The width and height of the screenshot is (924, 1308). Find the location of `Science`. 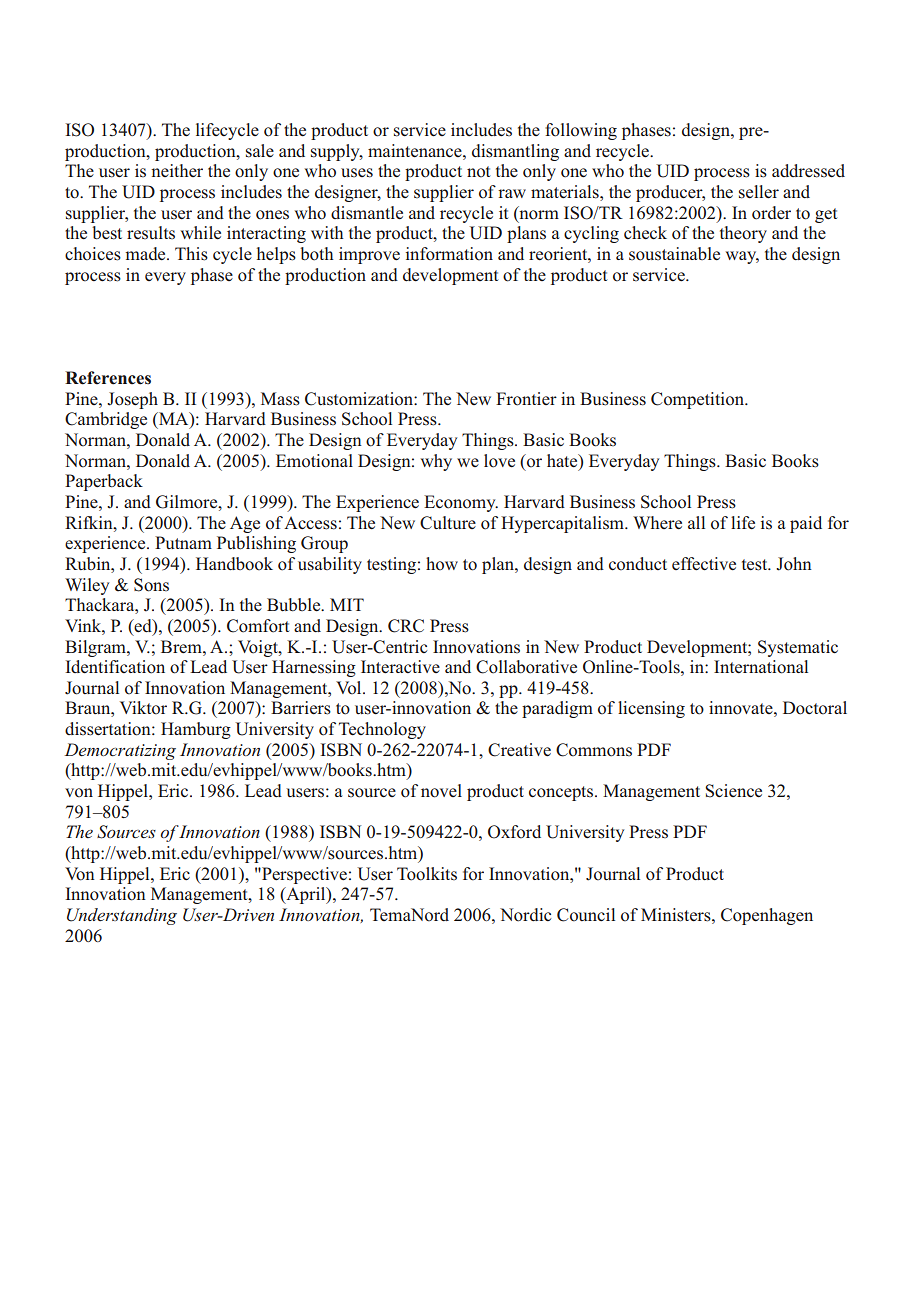

Science is located at coordinates (733, 791).
